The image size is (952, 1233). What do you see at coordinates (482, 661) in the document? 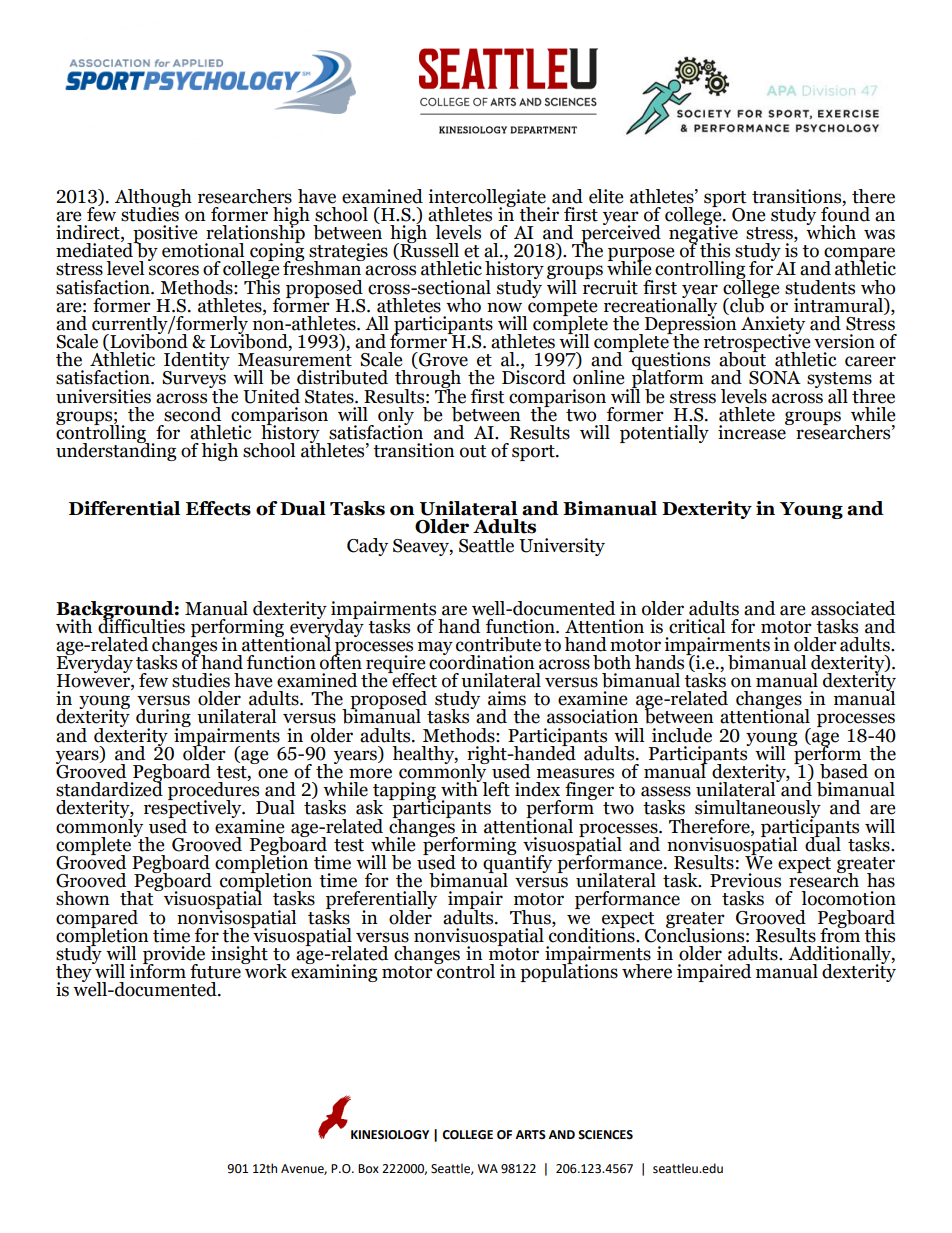
I see `coordination` at bounding box center [482, 661].
